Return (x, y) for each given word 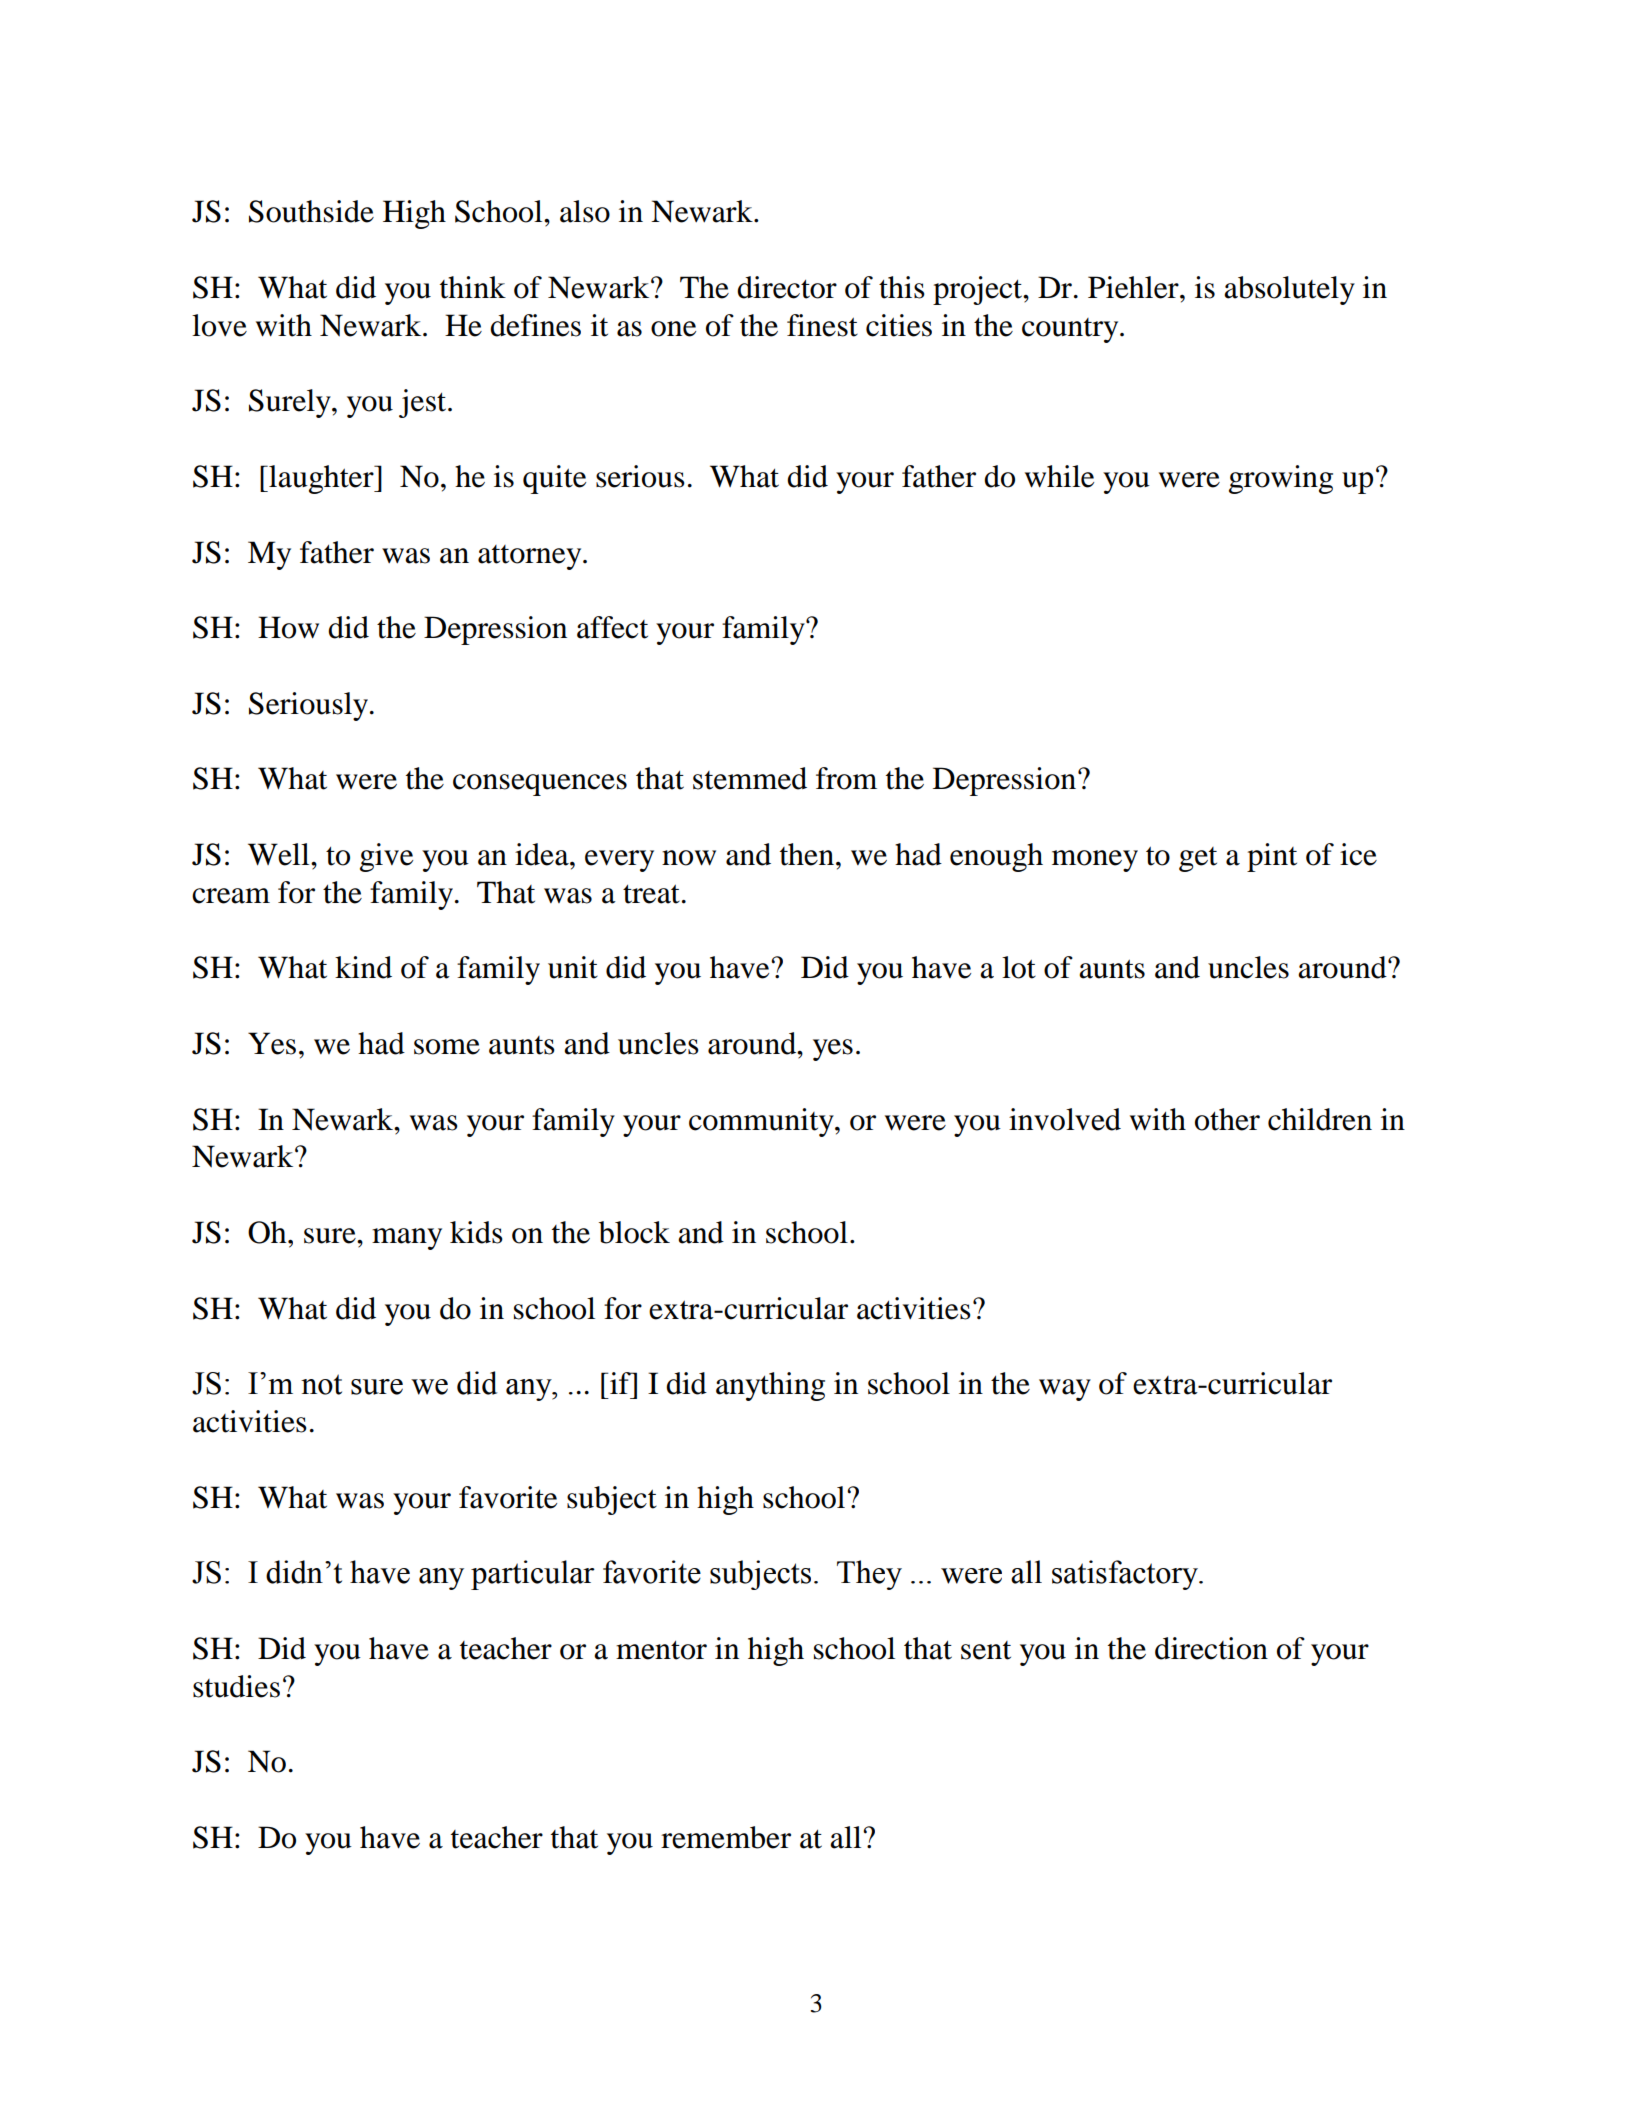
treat (651, 894)
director (787, 287)
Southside (311, 211)
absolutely (1289, 290)
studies (236, 1686)
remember (726, 1837)
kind (363, 967)
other (1227, 1119)
